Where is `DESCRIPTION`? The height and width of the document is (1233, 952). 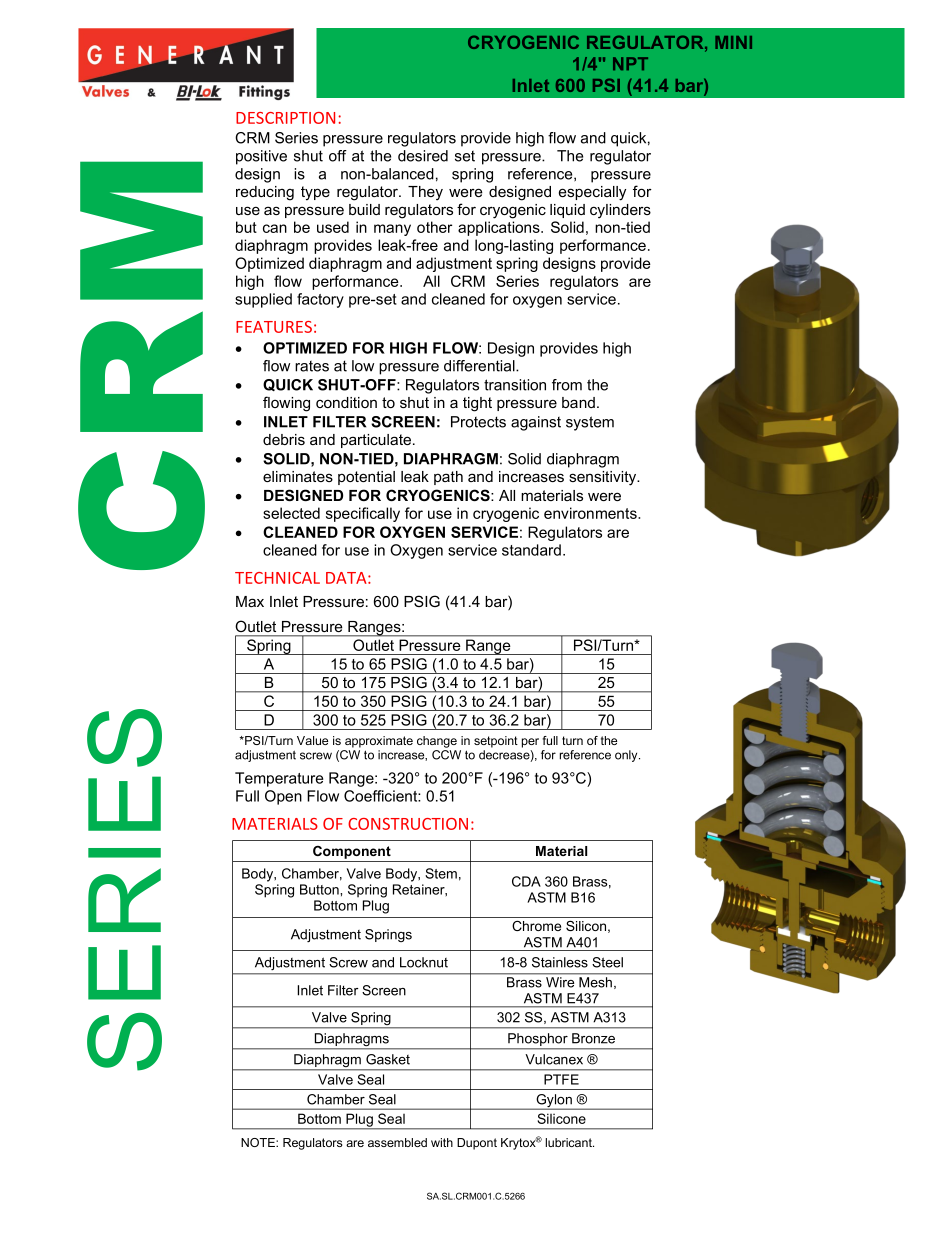
DESCRIPTION is located at coordinates (285, 118).
